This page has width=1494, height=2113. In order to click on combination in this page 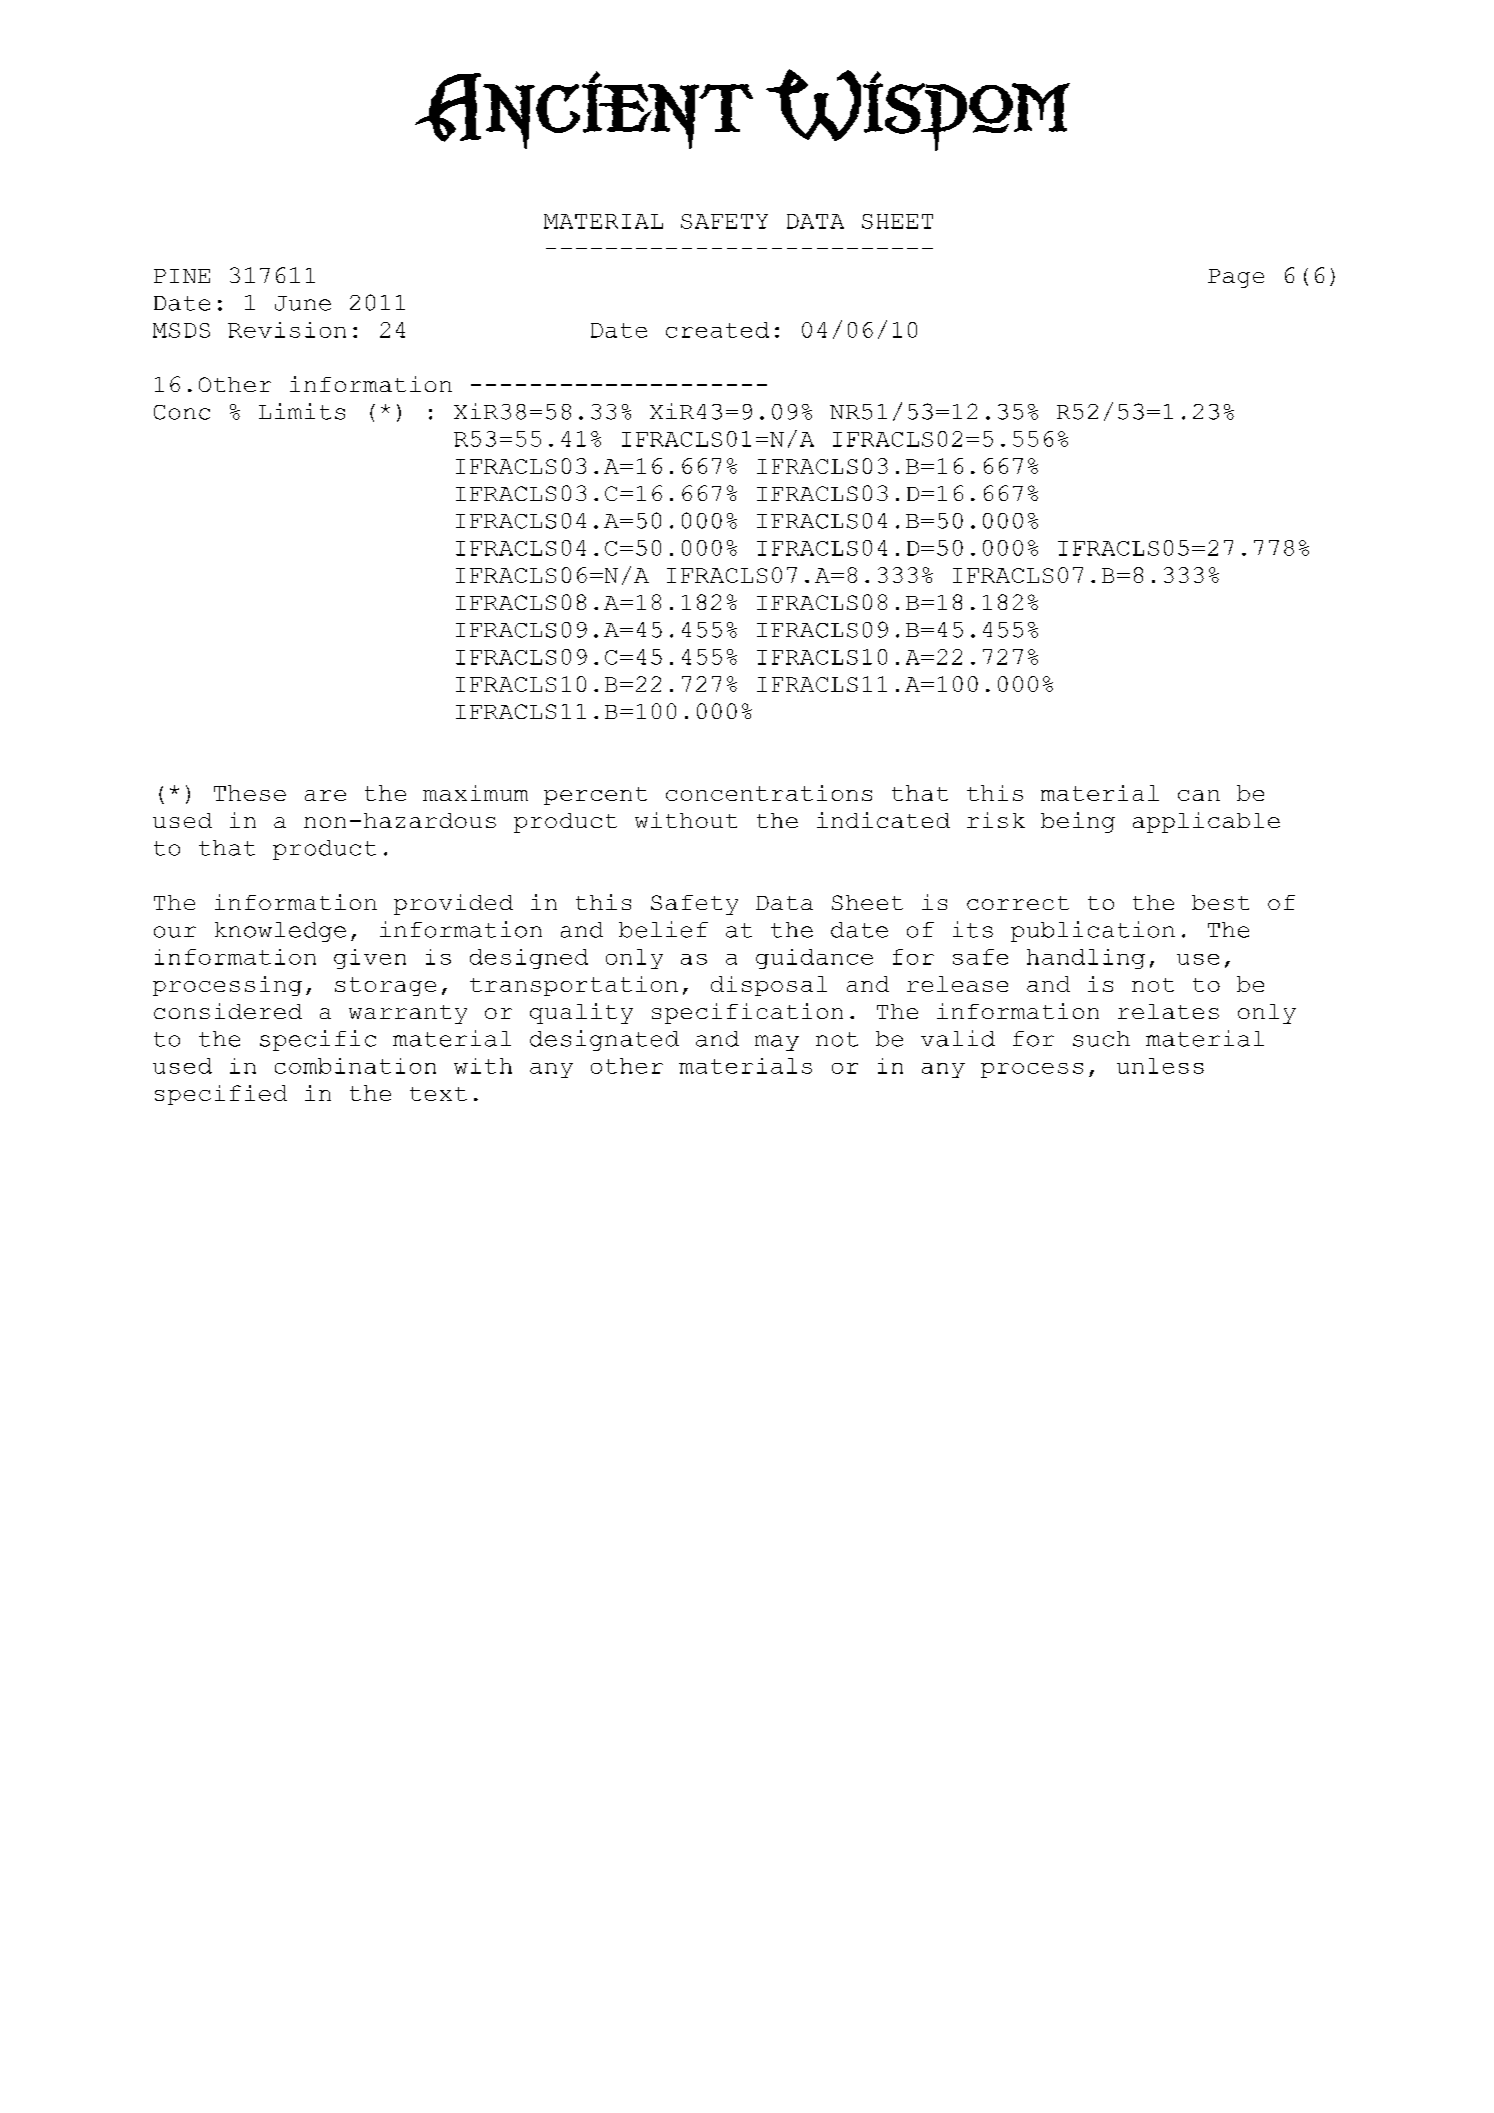, I will do `click(355, 1066)`.
